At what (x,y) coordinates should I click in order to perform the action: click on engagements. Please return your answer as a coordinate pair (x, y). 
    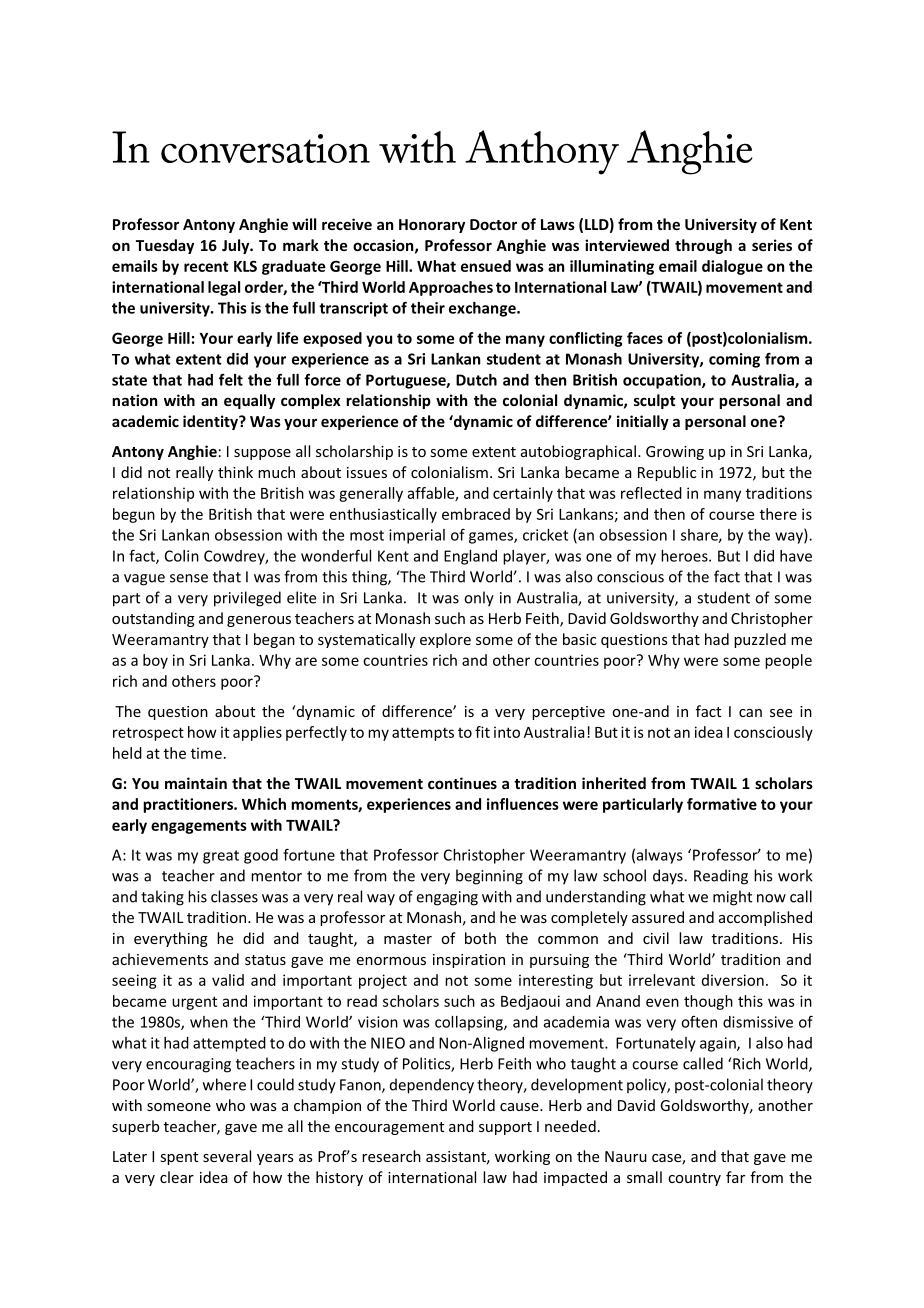
    Looking at the image, I should click on (199, 827).
